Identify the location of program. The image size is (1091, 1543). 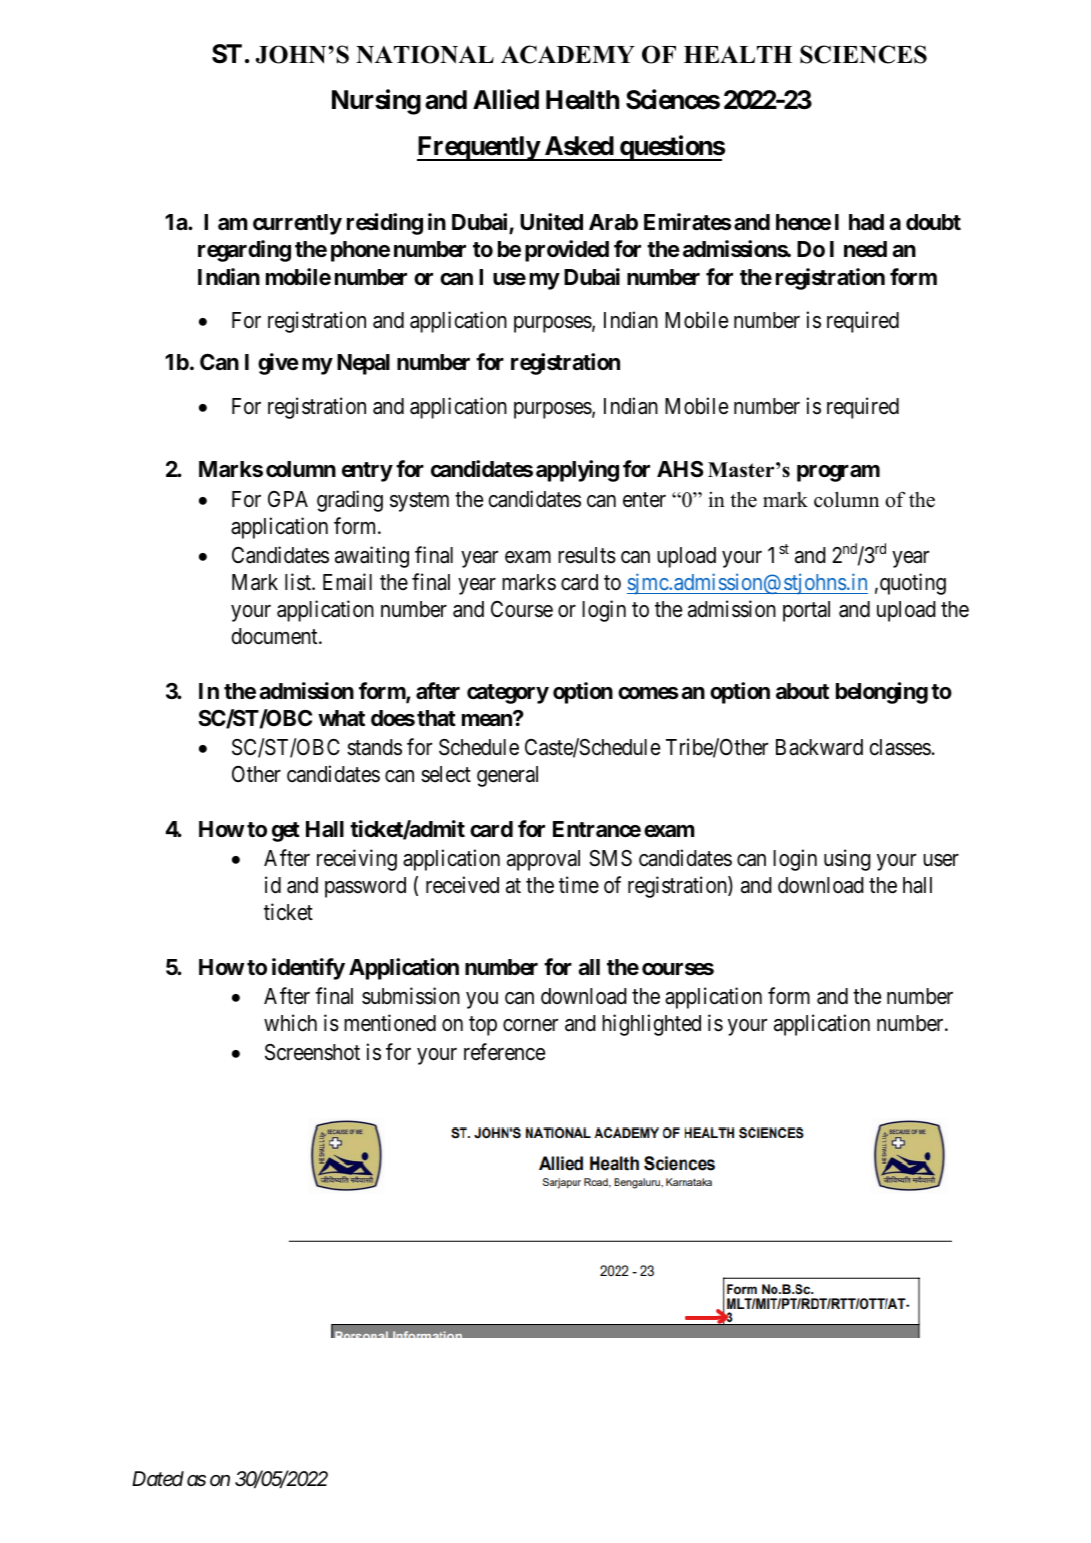
(838, 473).
